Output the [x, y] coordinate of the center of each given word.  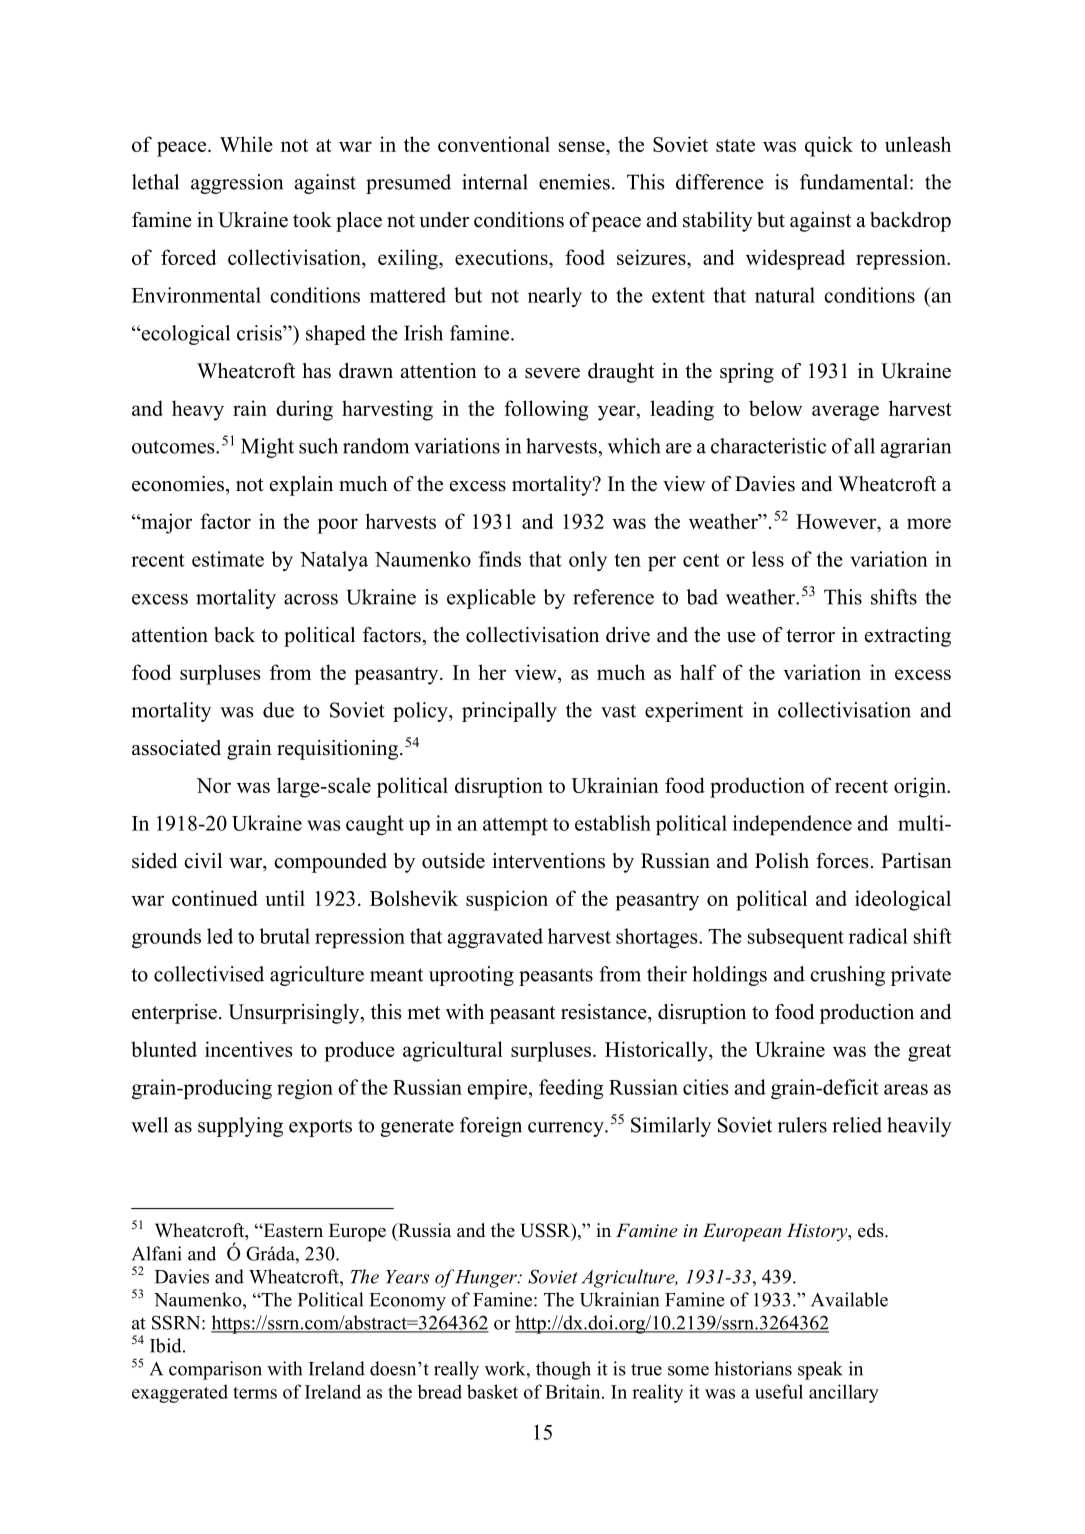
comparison [215, 1370]
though [563, 1370]
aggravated [495, 938]
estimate [228, 559]
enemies [574, 182]
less [768, 559]
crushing [847, 976]
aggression [237, 184]
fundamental [854, 182]
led [220, 936]
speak [820, 1370]
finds [500, 559]
